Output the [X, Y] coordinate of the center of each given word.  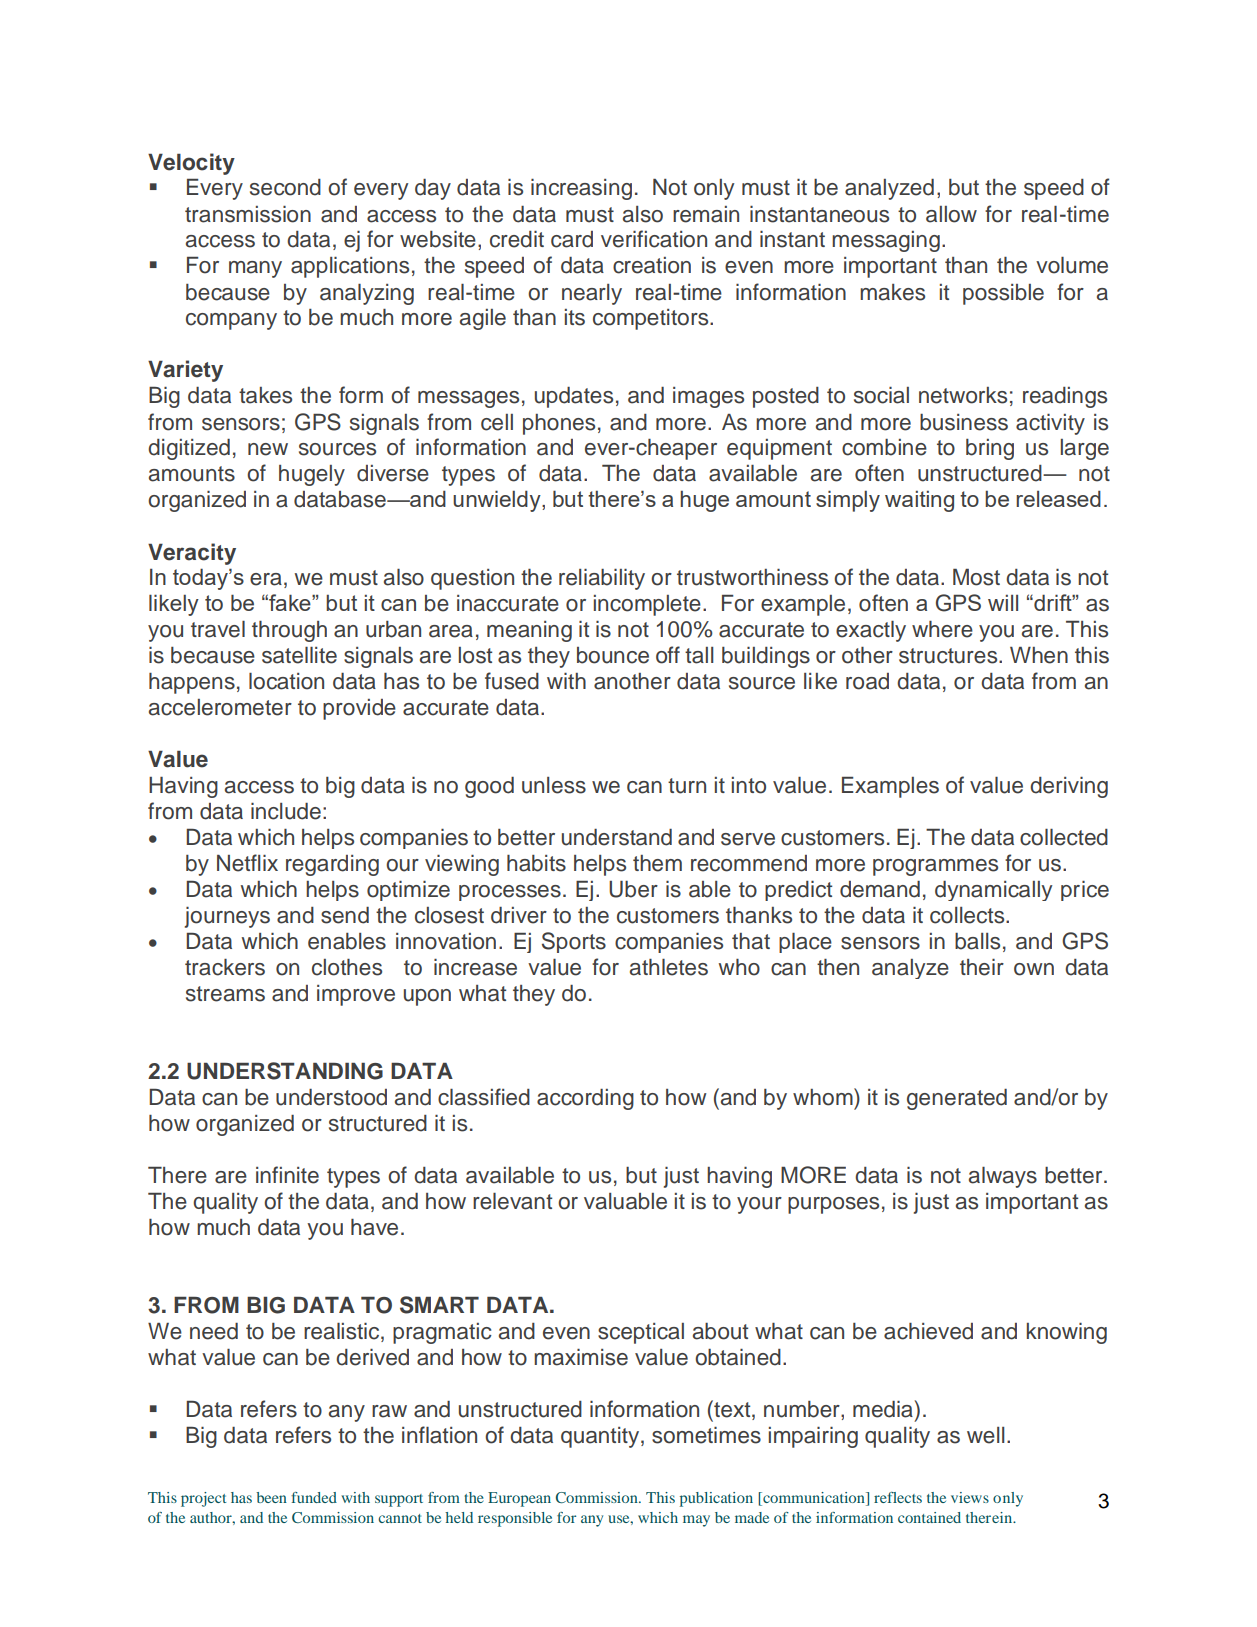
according [585, 1099]
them [657, 863]
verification [654, 239]
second [285, 187]
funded [314, 1497]
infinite [287, 1175]
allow [951, 214]
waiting [919, 501]
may [696, 1521]
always [1003, 1177]
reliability [602, 579]
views [970, 1497]
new [268, 449]
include [286, 811]
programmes [935, 867]
